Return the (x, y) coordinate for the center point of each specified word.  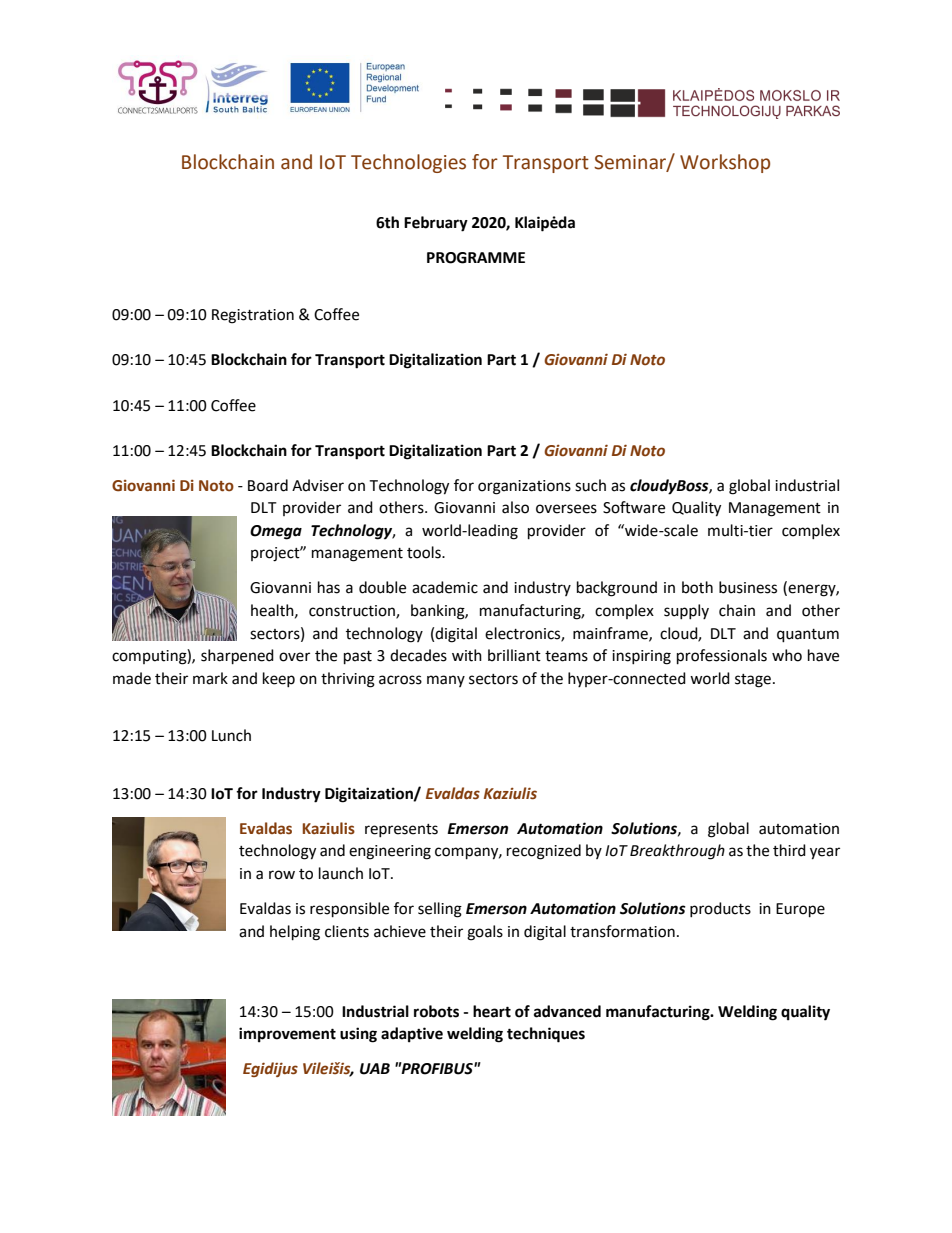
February (436, 224)
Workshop (725, 163)
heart (492, 1011)
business (748, 587)
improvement (287, 1035)
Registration (253, 316)
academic (445, 587)
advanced (567, 1011)
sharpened (237, 657)
